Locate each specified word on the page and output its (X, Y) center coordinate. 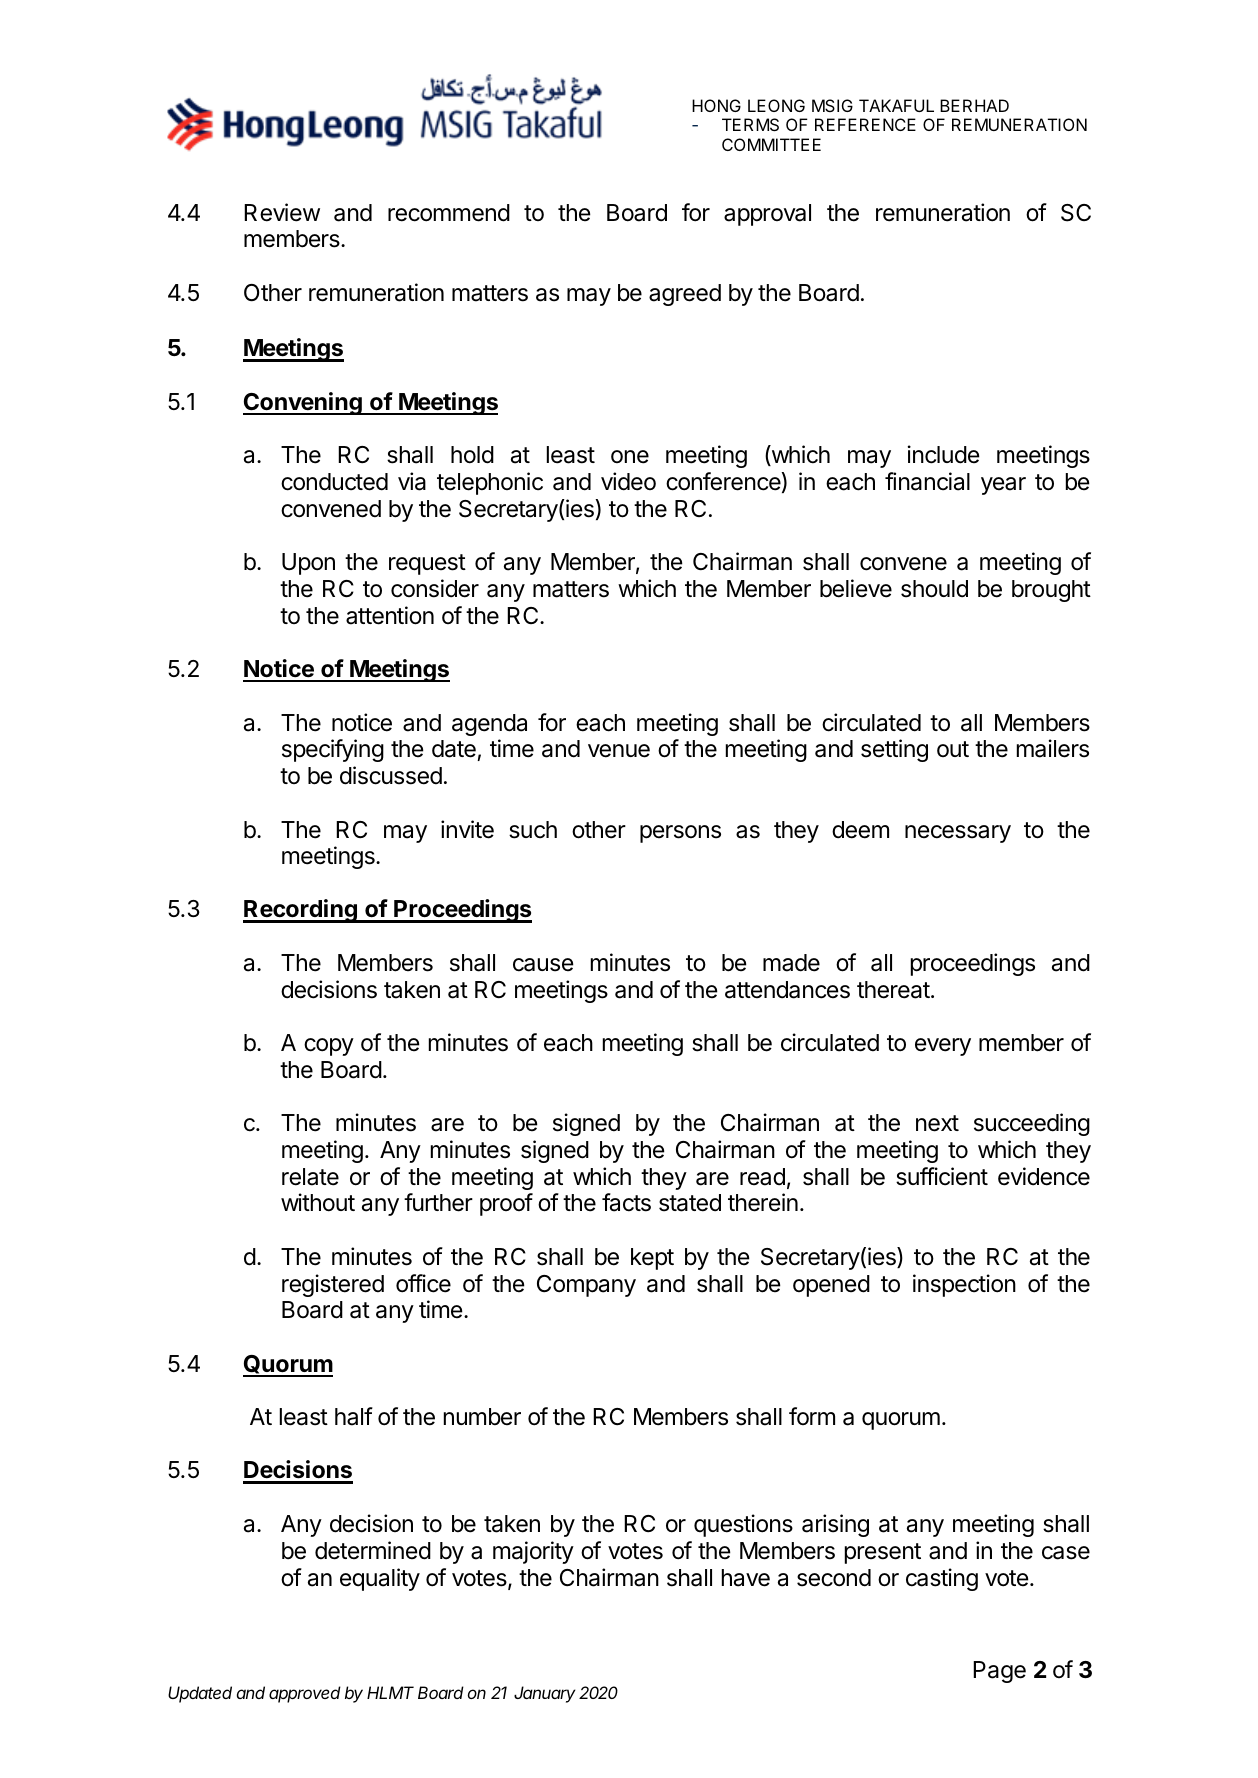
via (412, 481)
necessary (958, 834)
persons (680, 834)
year (1003, 486)
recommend (449, 213)
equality (380, 1579)
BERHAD (974, 105)
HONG (716, 105)
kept (652, 1259)
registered (333, 1285)
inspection (964, 1285)
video (628, 481)
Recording (301, 911)
